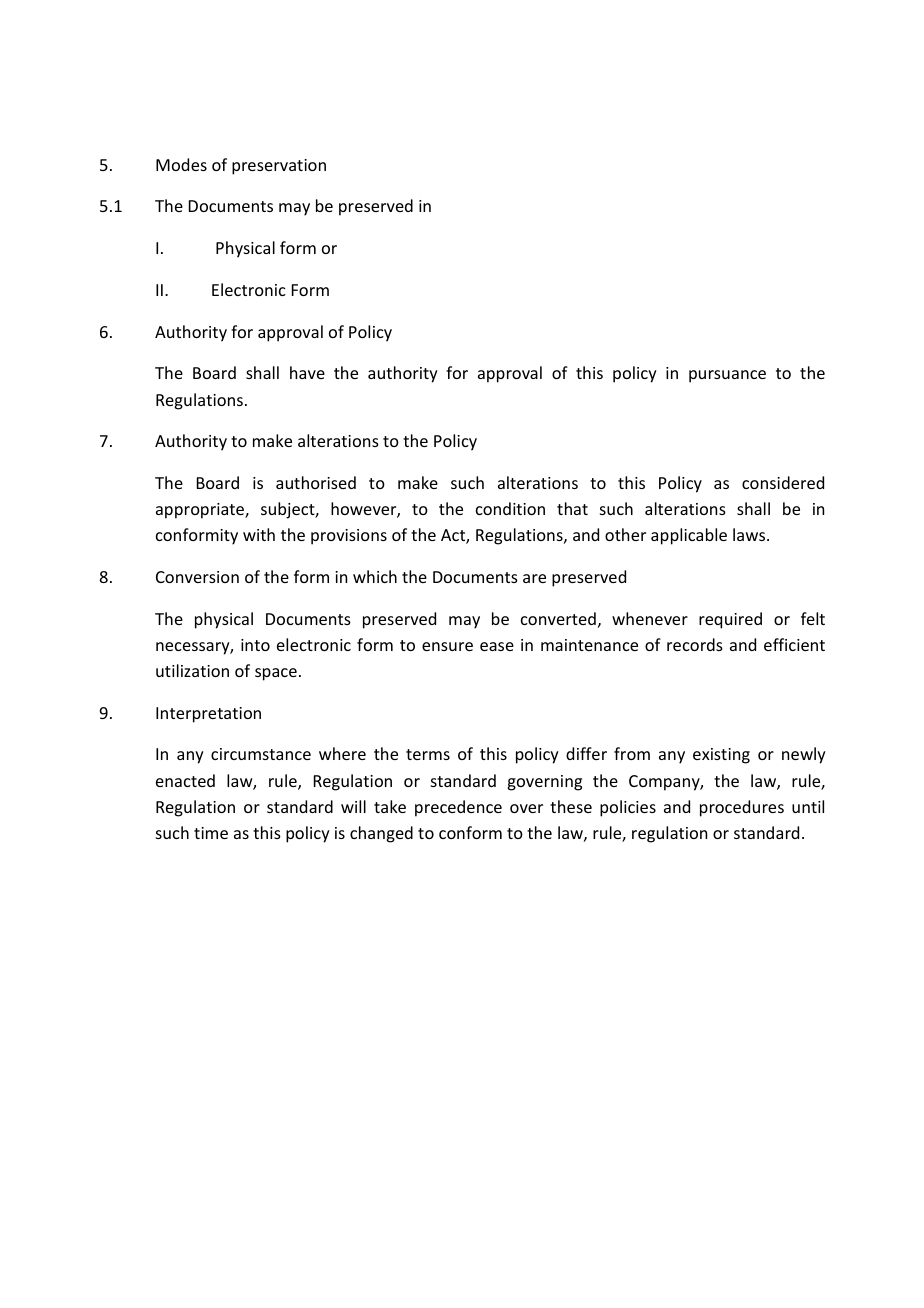 The image size is (924, 1308). I want to click on precedence, so click(458, 808).
